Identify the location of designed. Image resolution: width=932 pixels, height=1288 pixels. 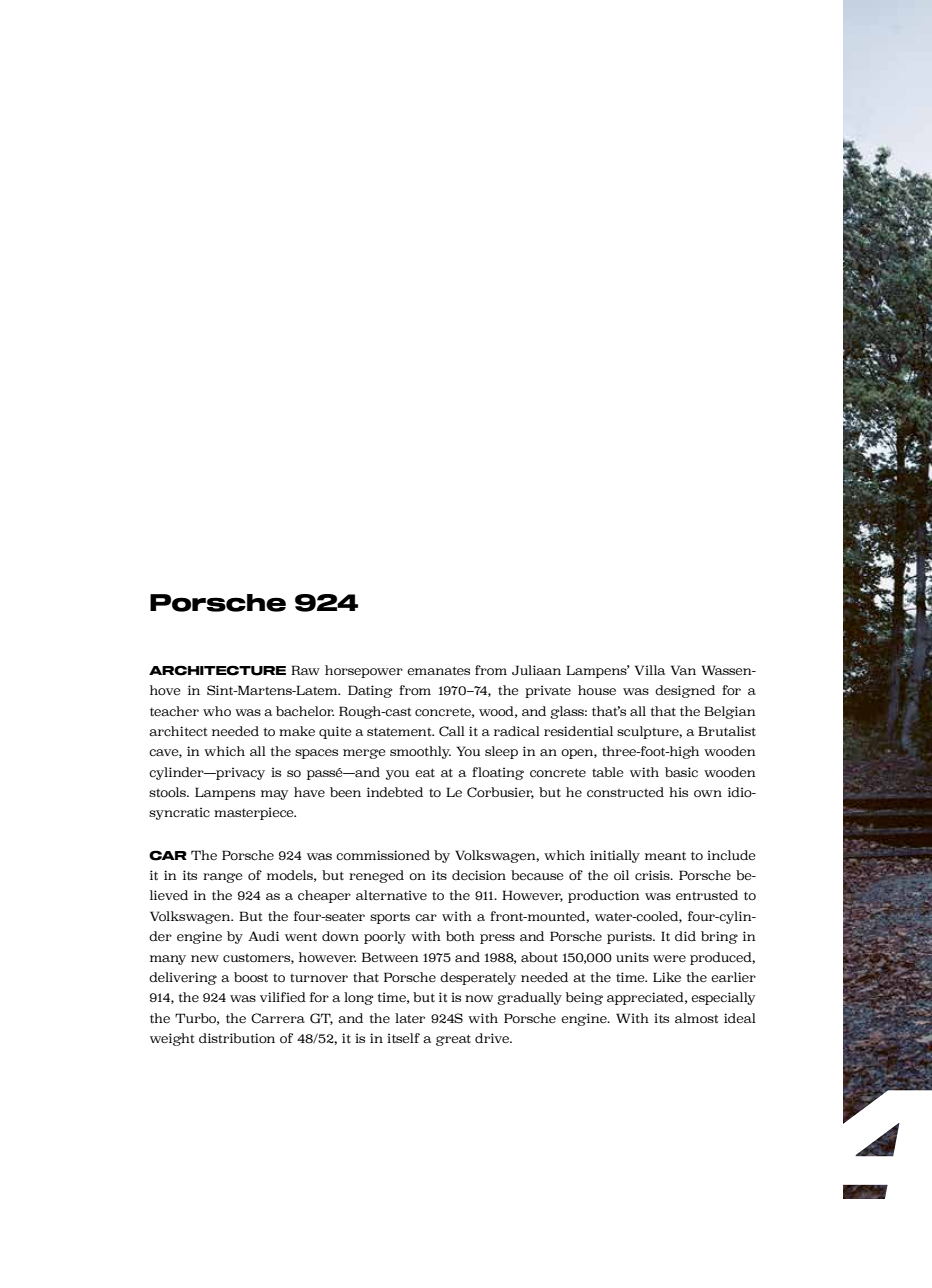
(685, 691).
